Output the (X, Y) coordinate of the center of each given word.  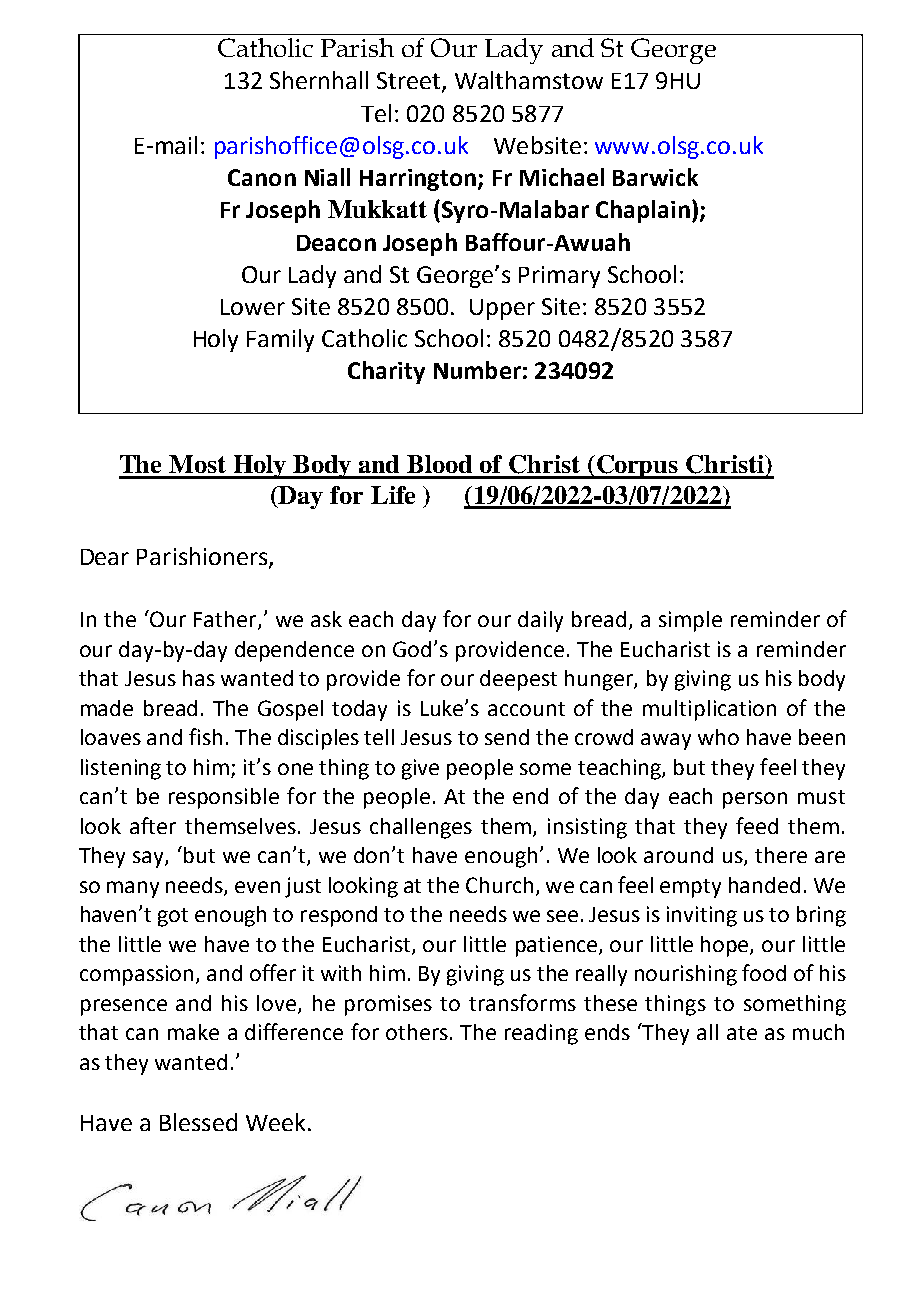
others (417, 1032)
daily (540, 621)
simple (690, 621)
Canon (262, 177)
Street (410, 82)
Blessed (198, 1122)
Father (226, 620)
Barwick (655, 177)
